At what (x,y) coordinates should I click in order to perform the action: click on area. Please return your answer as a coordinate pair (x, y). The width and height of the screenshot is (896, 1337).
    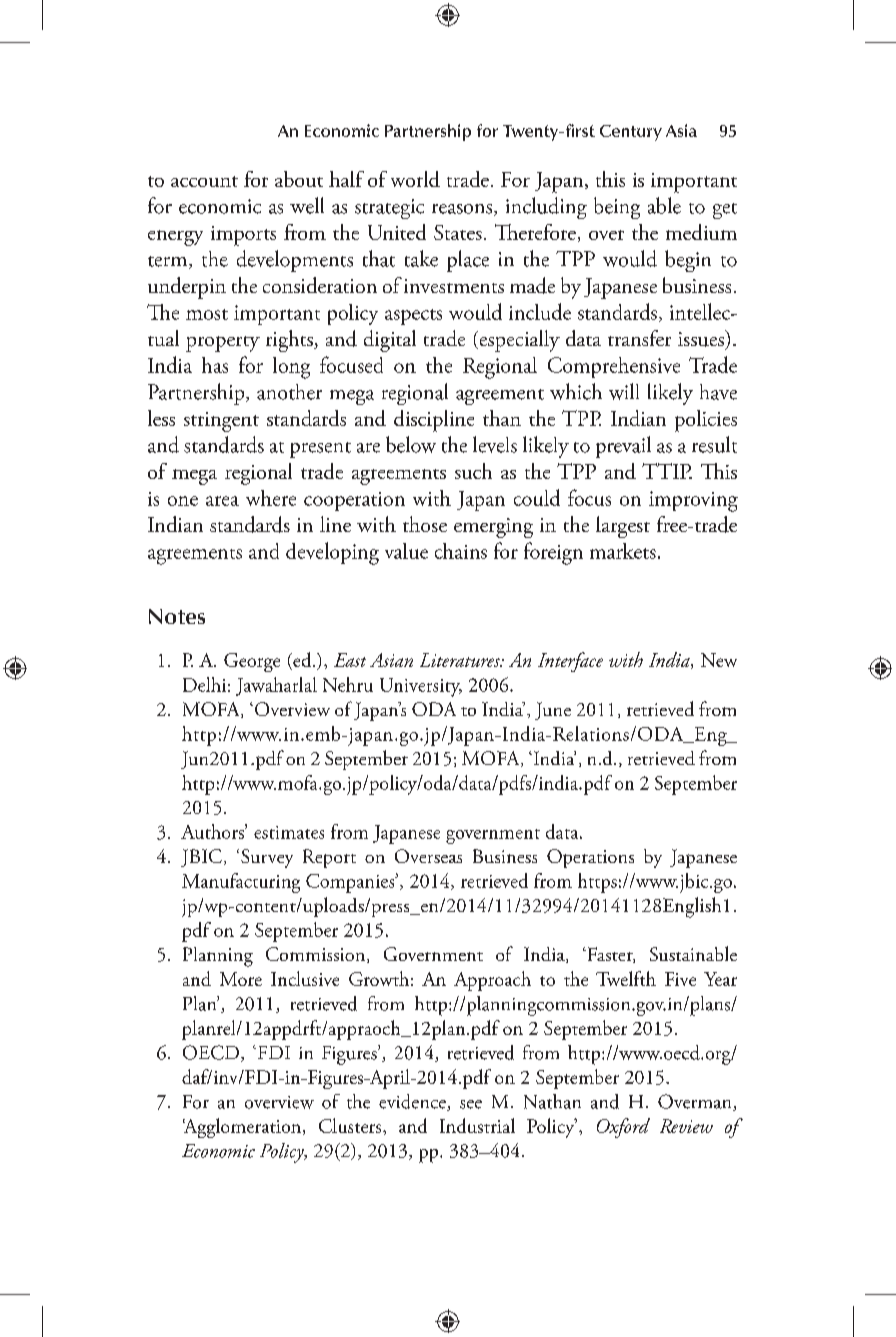
    Looking at the image, I should click on (222, 501).
